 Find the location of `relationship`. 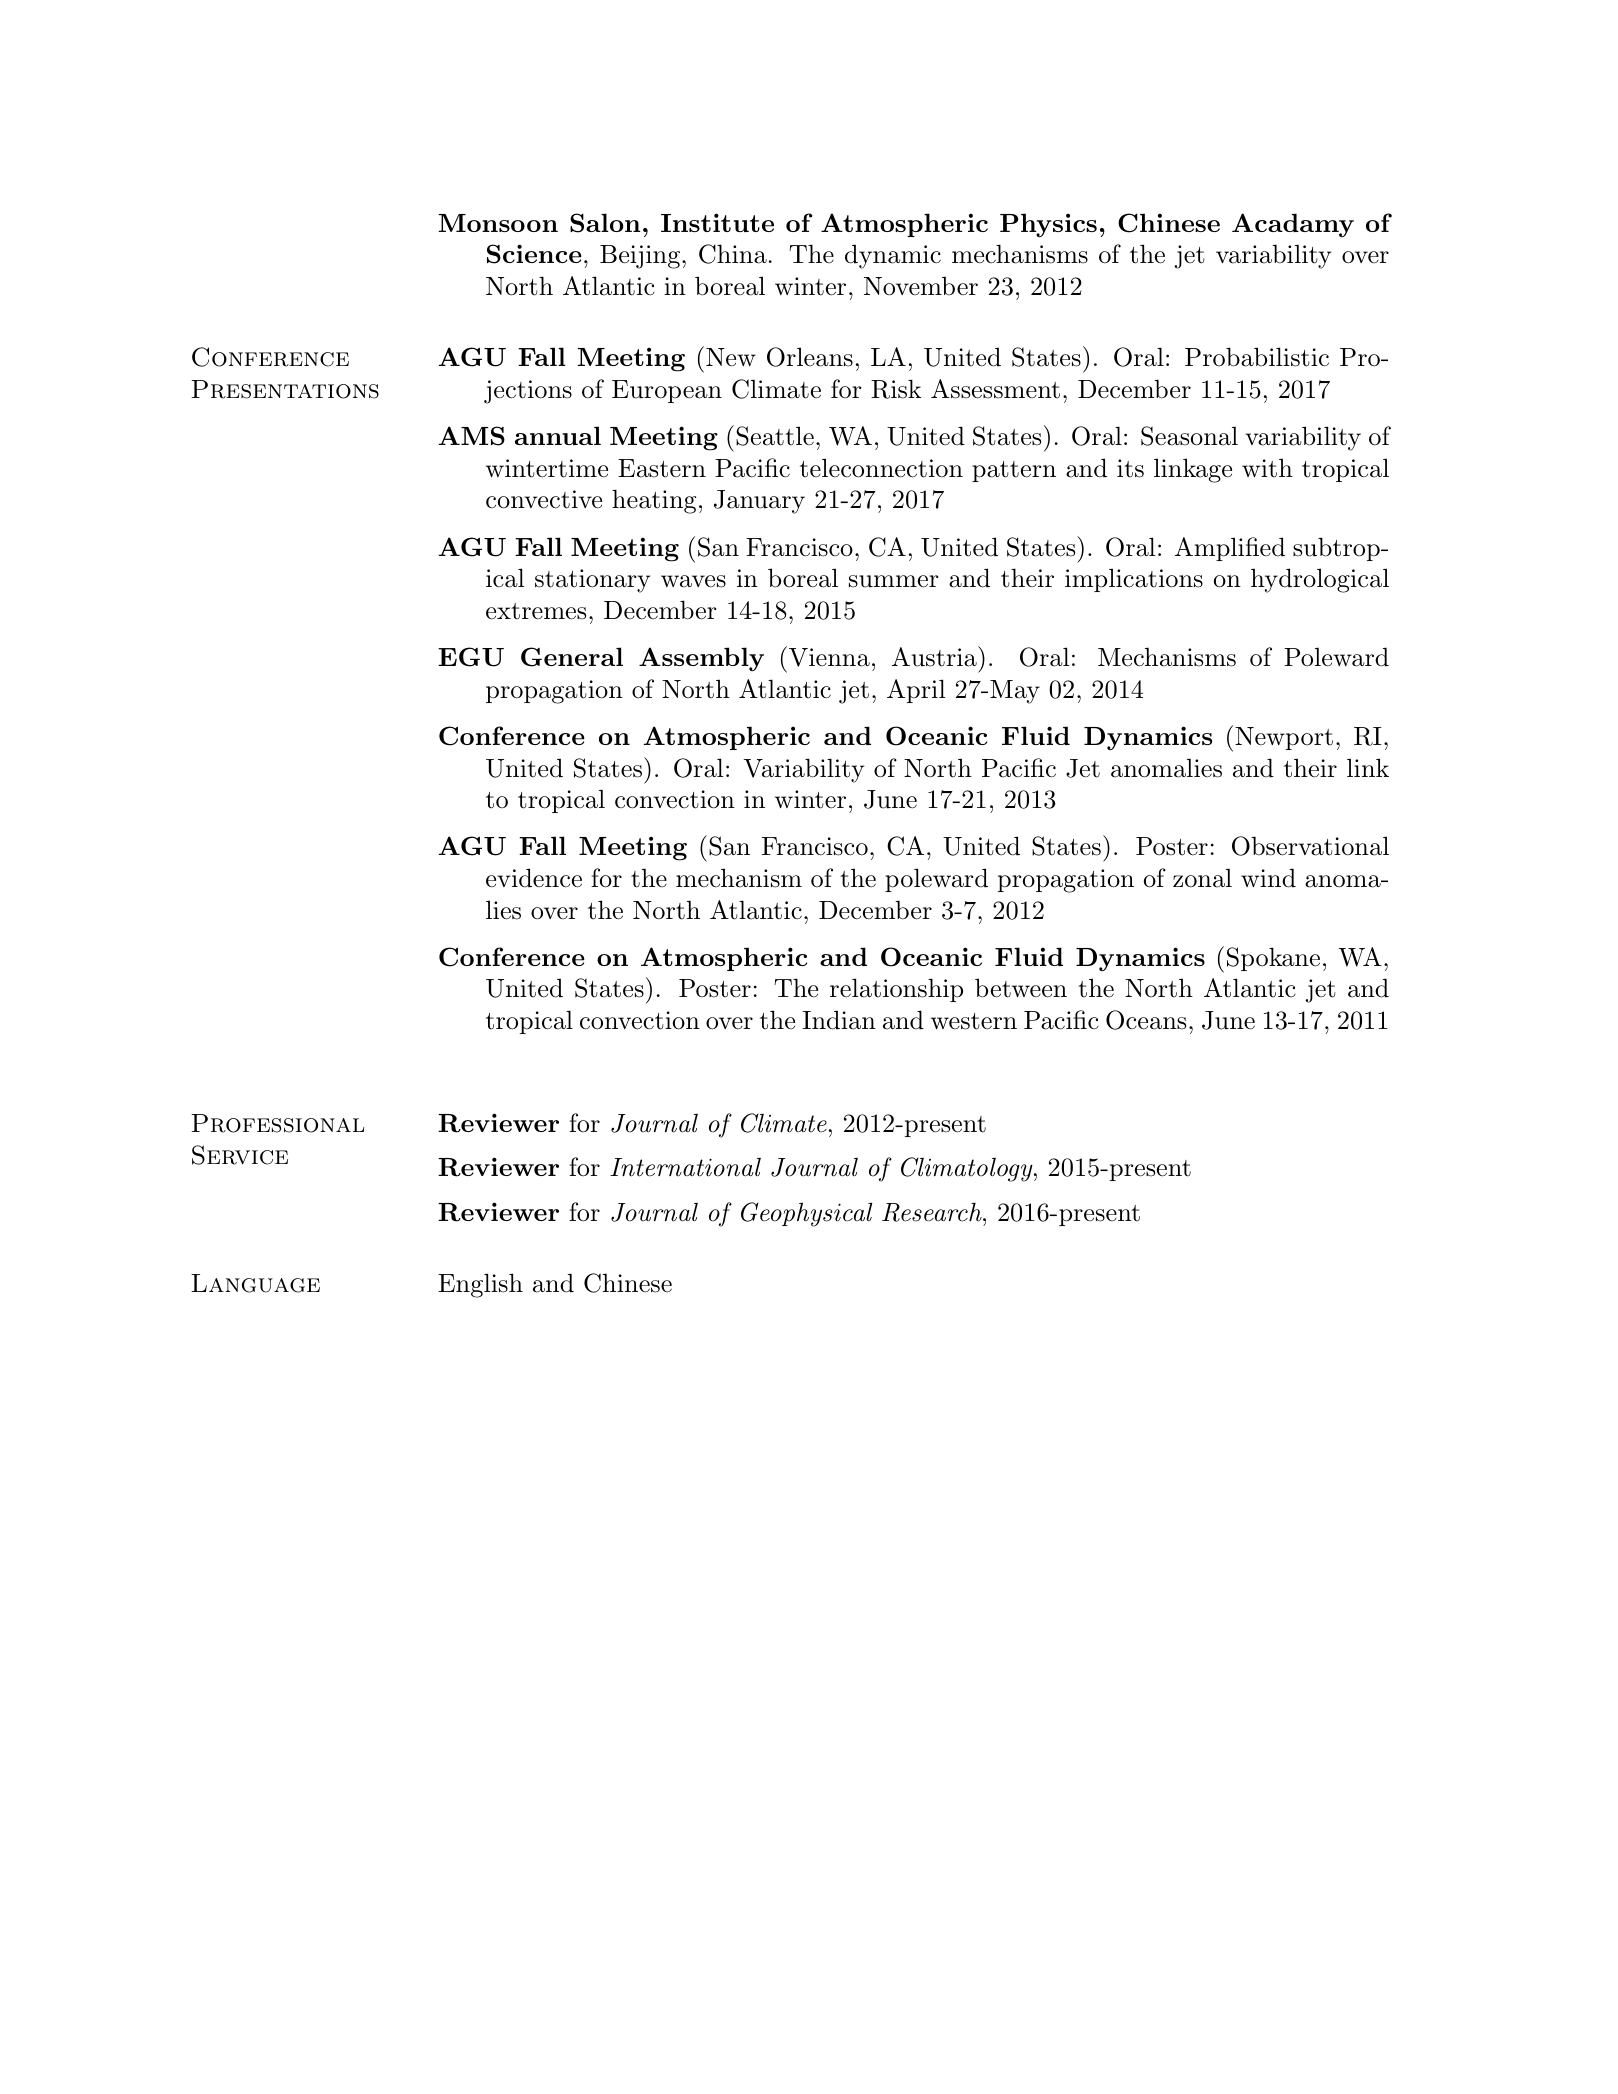

relationship is located at coordinates (896, 990).
